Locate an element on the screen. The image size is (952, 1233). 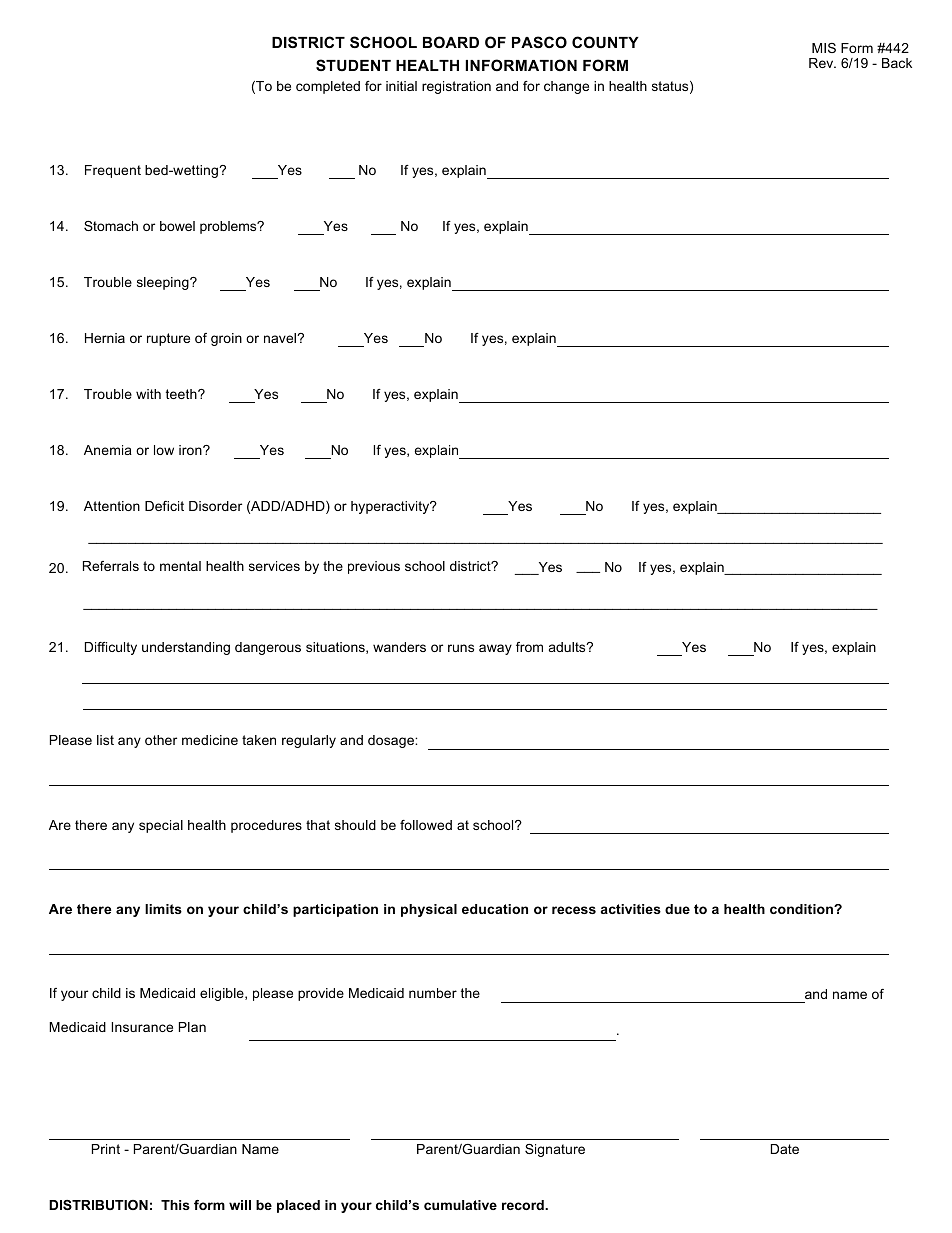
record is located at coordinates (524, 1205).
